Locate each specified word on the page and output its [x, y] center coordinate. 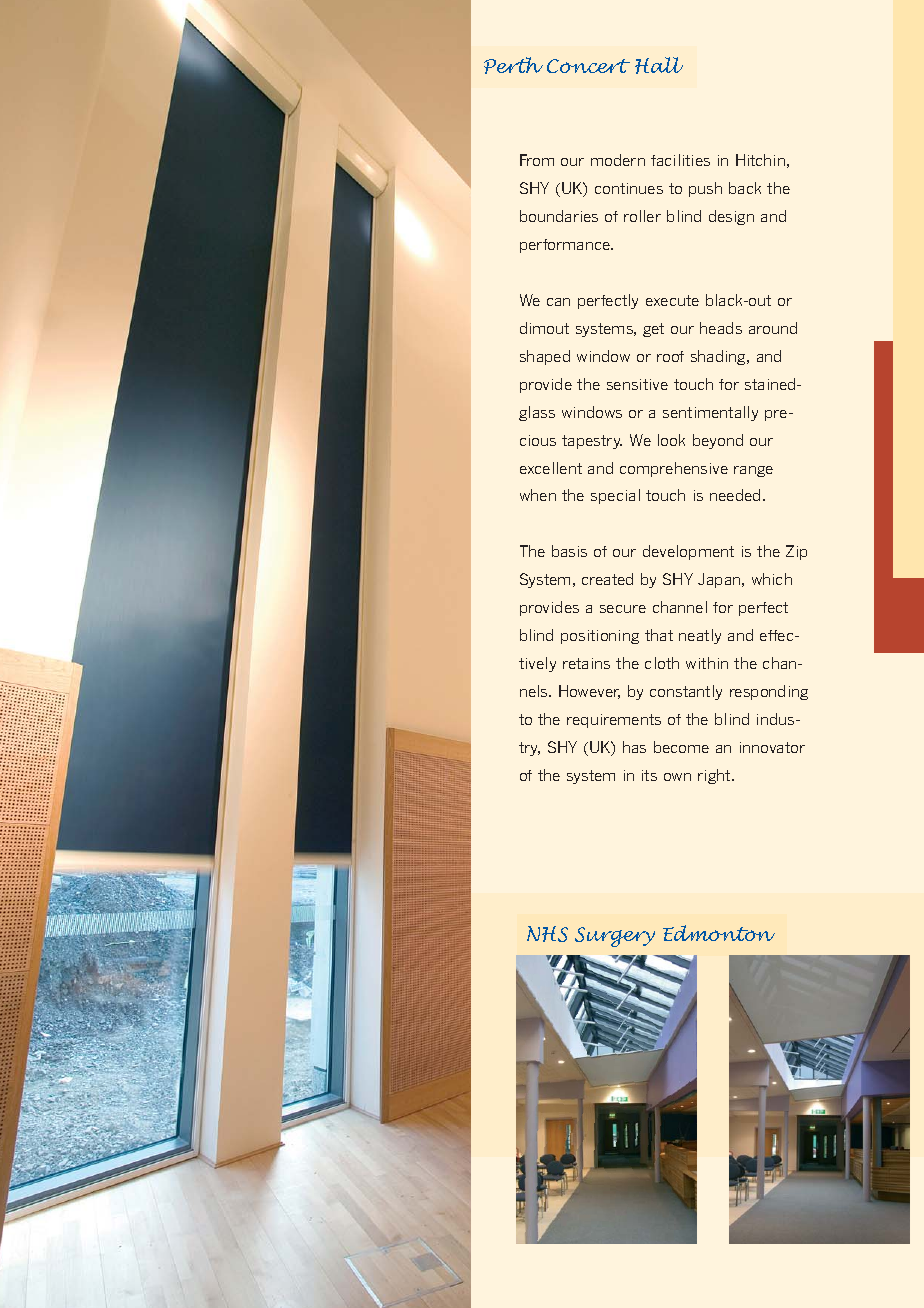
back [745, 188]
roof [670, 356]
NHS [547, 934]
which [772, 579]
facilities [680, 160]
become [681, 747]
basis [569, 551]
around [773, 328]
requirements [614, 721]
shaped [545, 357]
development [688, 552]
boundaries [559, 216]
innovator [772, 747]
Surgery [615, 937]
